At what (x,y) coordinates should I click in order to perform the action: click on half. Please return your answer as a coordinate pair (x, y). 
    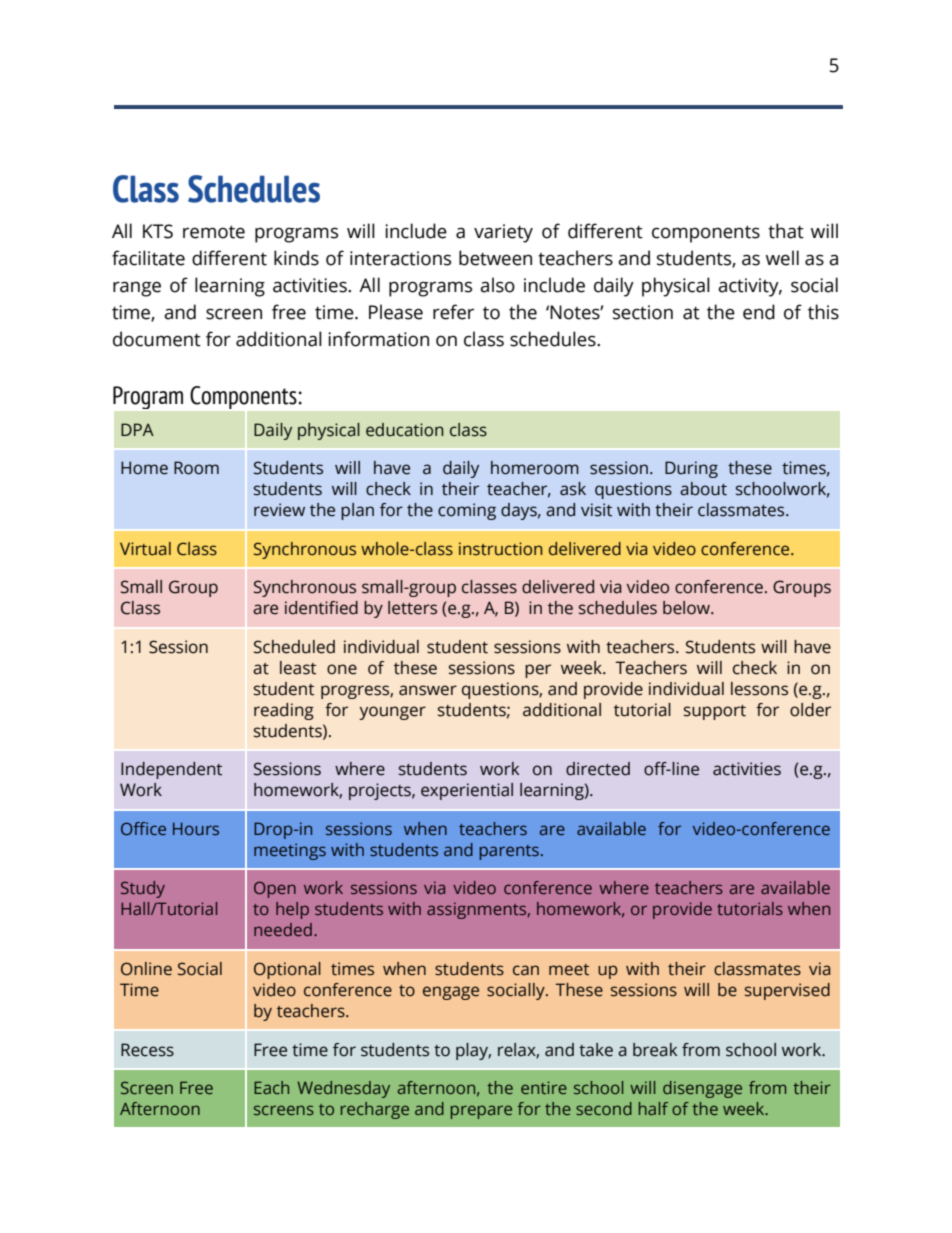
    Looking at the image, I should click on (653, 1108).
